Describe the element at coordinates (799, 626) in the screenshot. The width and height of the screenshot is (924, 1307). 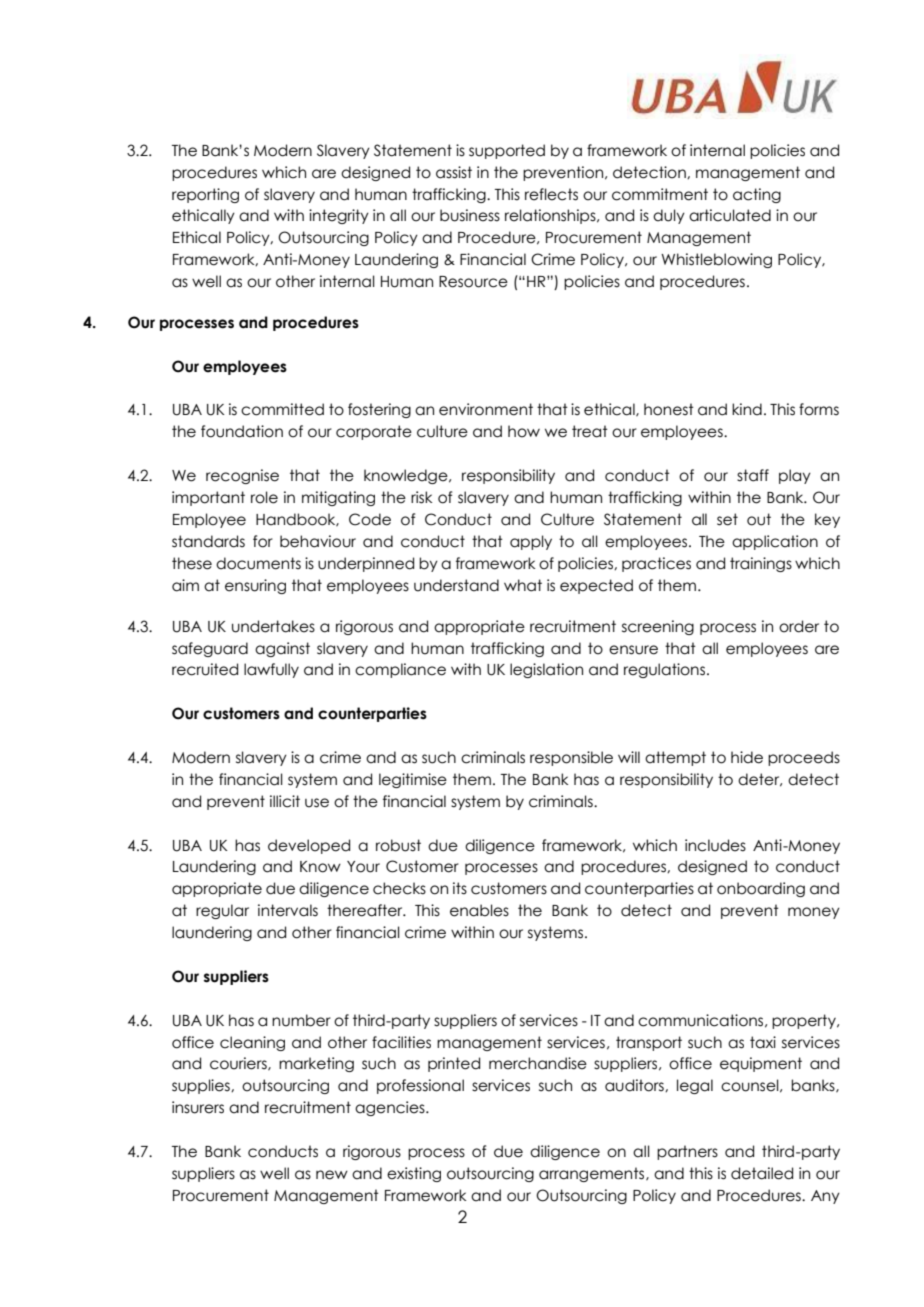
I see `order` at that location.
